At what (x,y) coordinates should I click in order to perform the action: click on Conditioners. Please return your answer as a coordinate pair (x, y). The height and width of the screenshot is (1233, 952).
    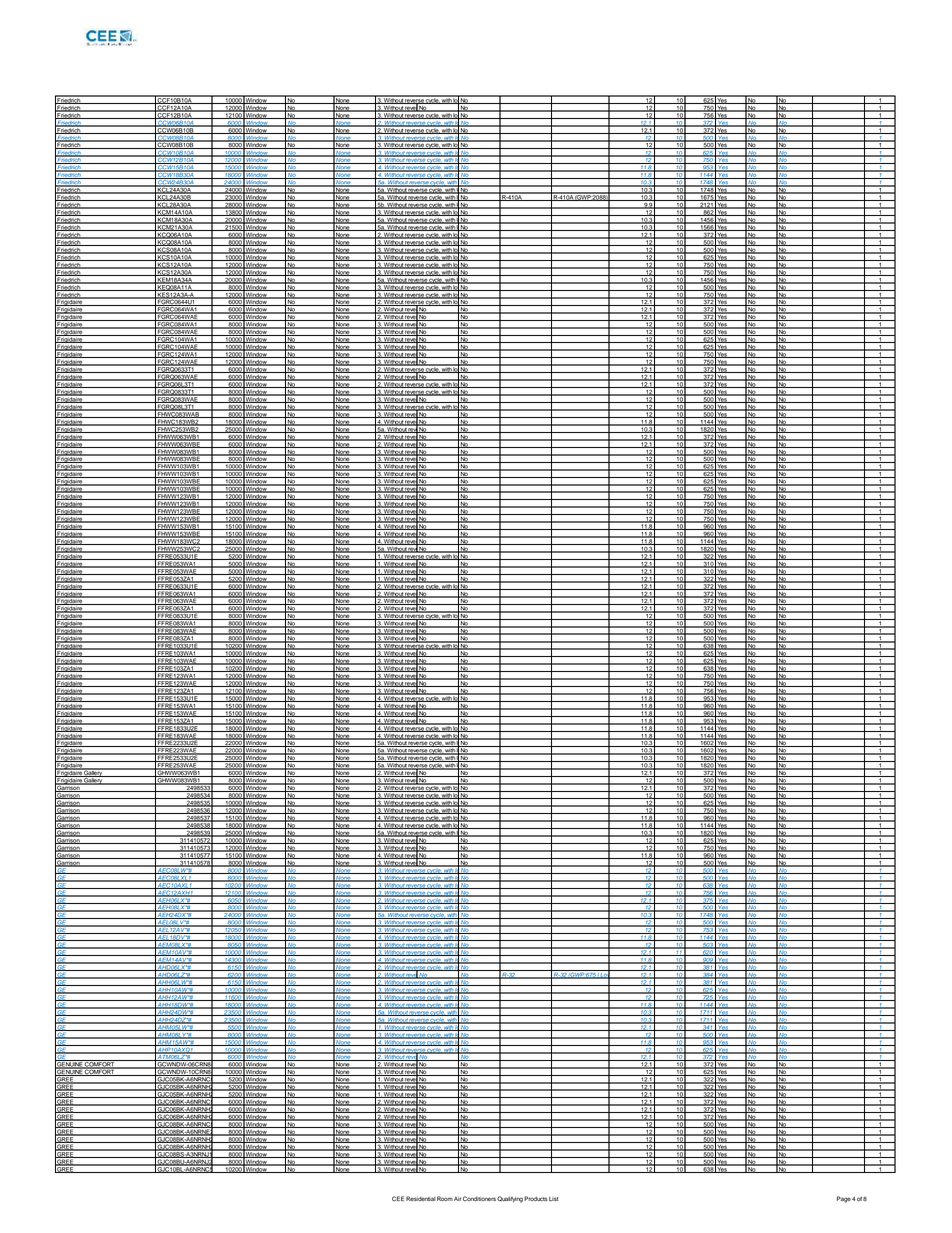
    Looking at the image, I should click on (479, 1198).
